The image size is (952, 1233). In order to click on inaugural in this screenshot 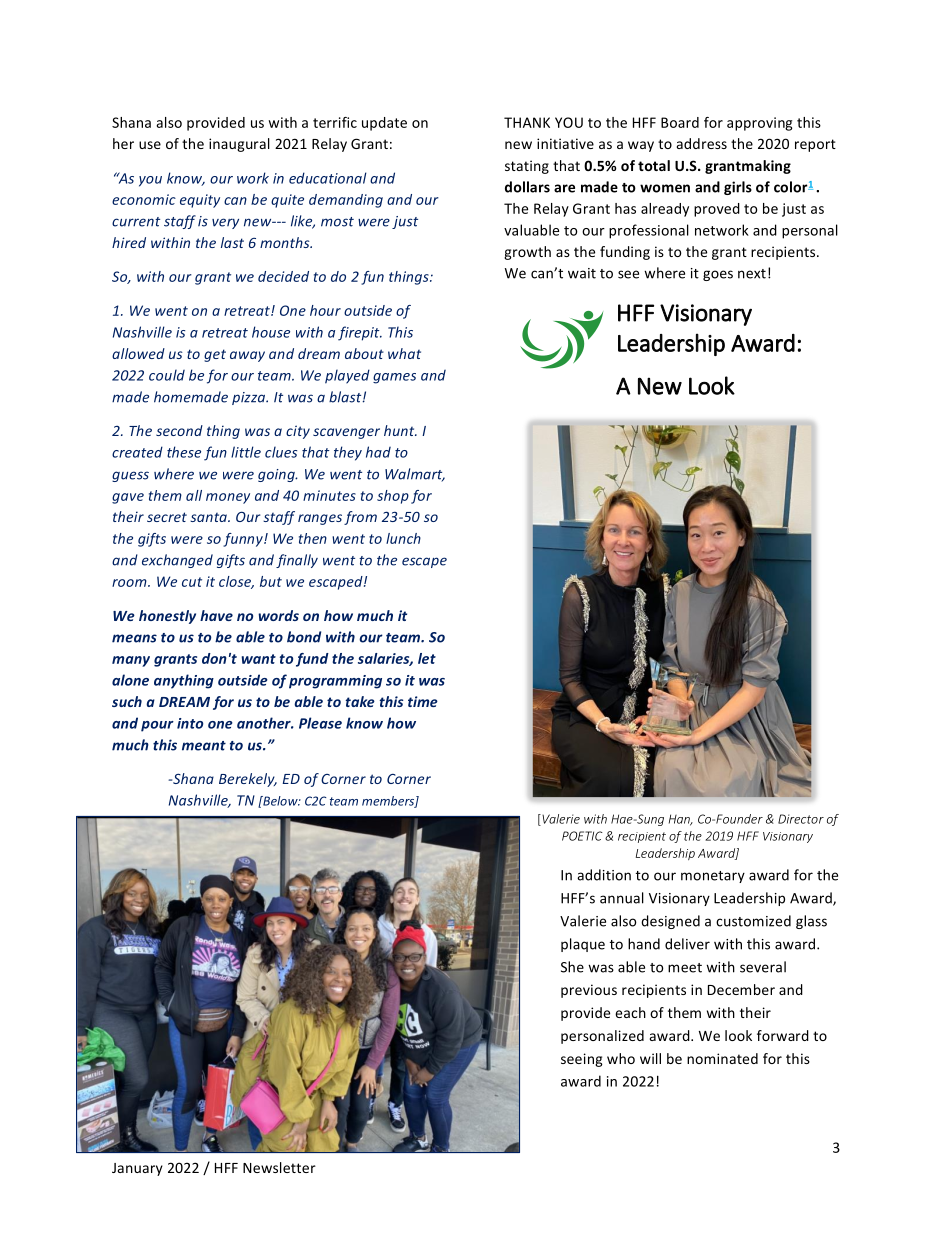, I will do `click(239, 145)`.
